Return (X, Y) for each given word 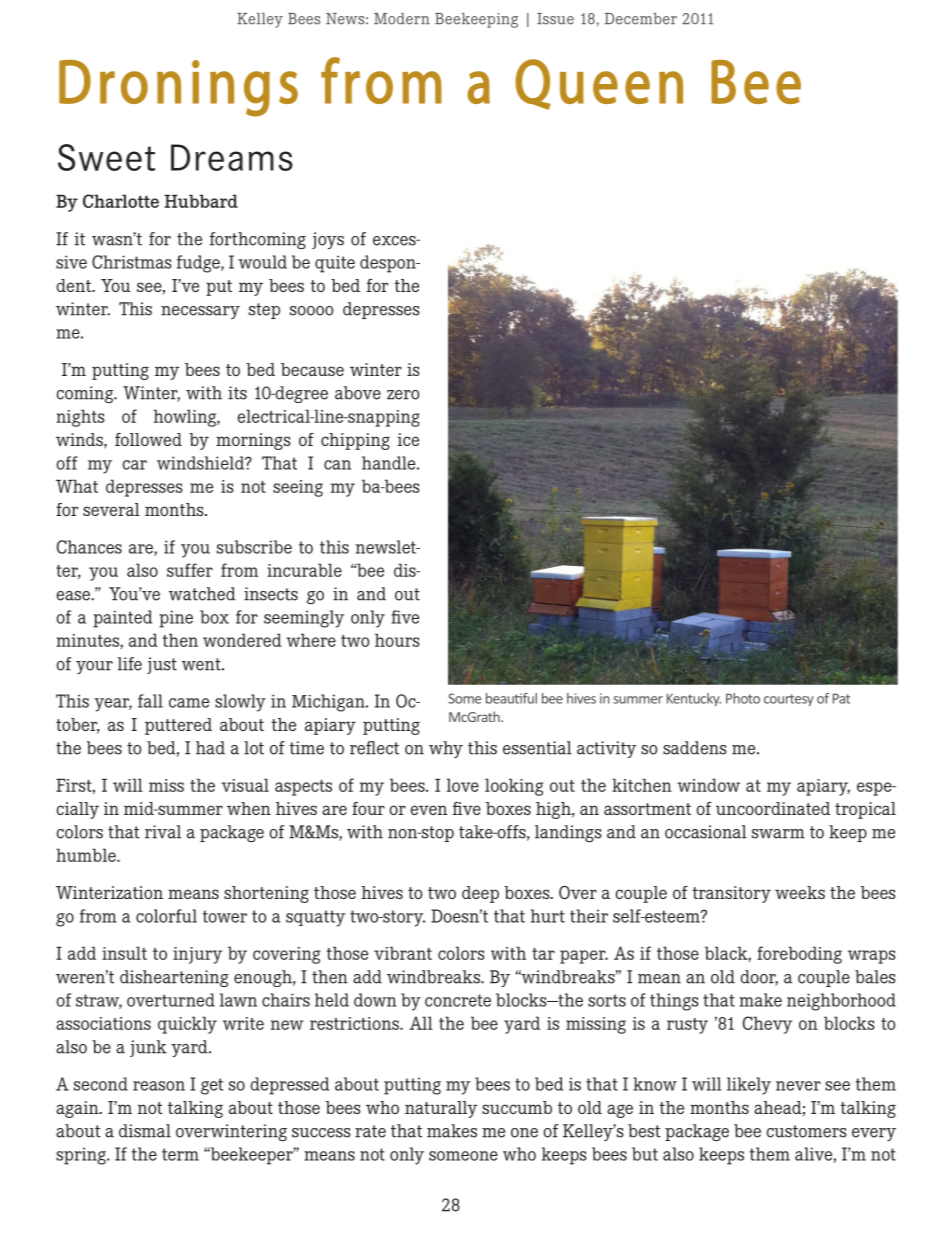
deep (480, 894)
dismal (145, 1131)
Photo (743, 698)
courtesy (789, 700)
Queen (599, 84)
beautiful (511, 698)
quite (335, 264)
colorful (166, 916)
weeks (800, 892)
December (641, 19)
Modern (402, 19)
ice (408, 439)
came (189, 703)
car (135, 465)
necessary (200, 312)
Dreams (232, 157)
